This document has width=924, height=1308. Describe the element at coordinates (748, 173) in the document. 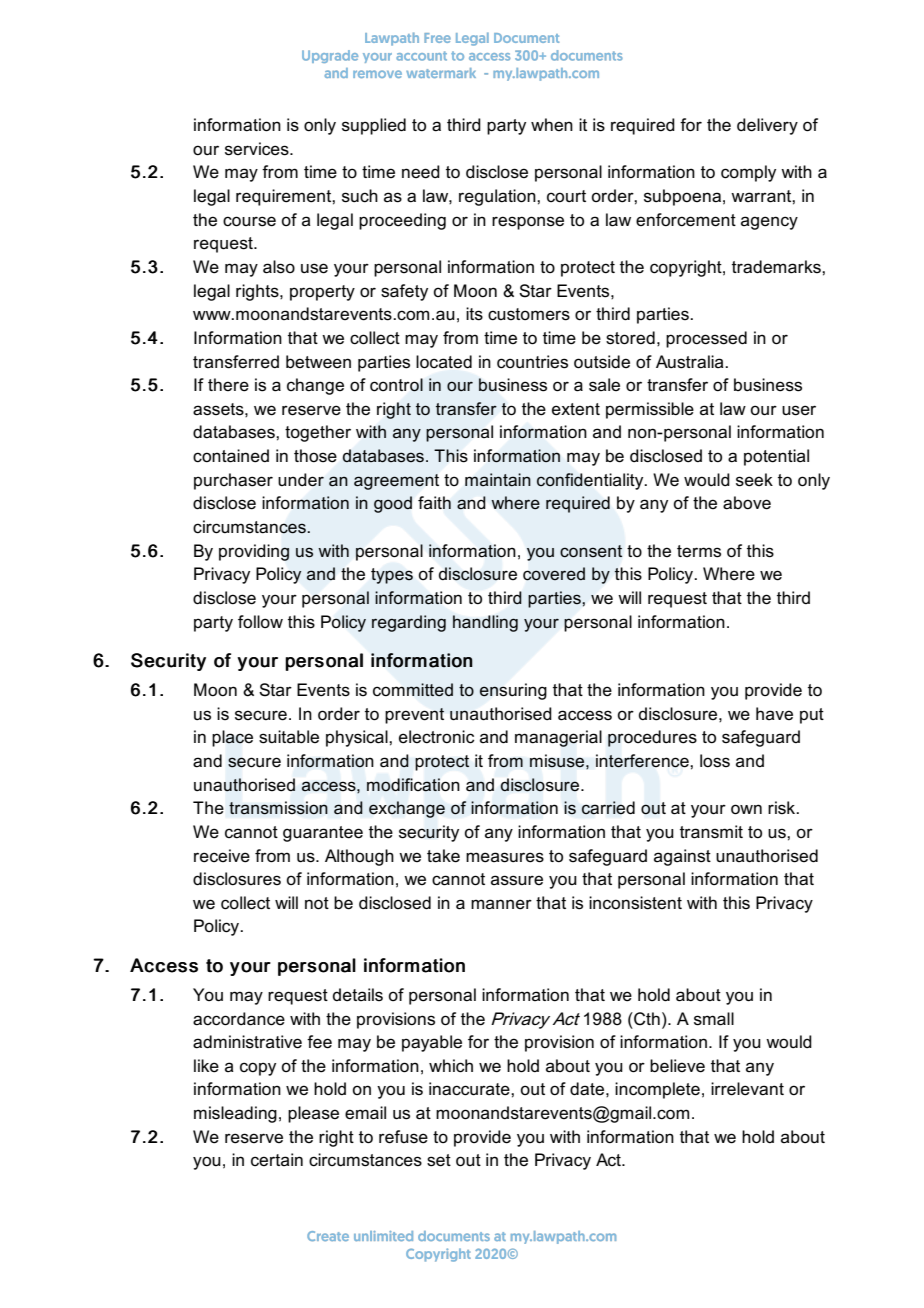

I see `comply` at that location.
